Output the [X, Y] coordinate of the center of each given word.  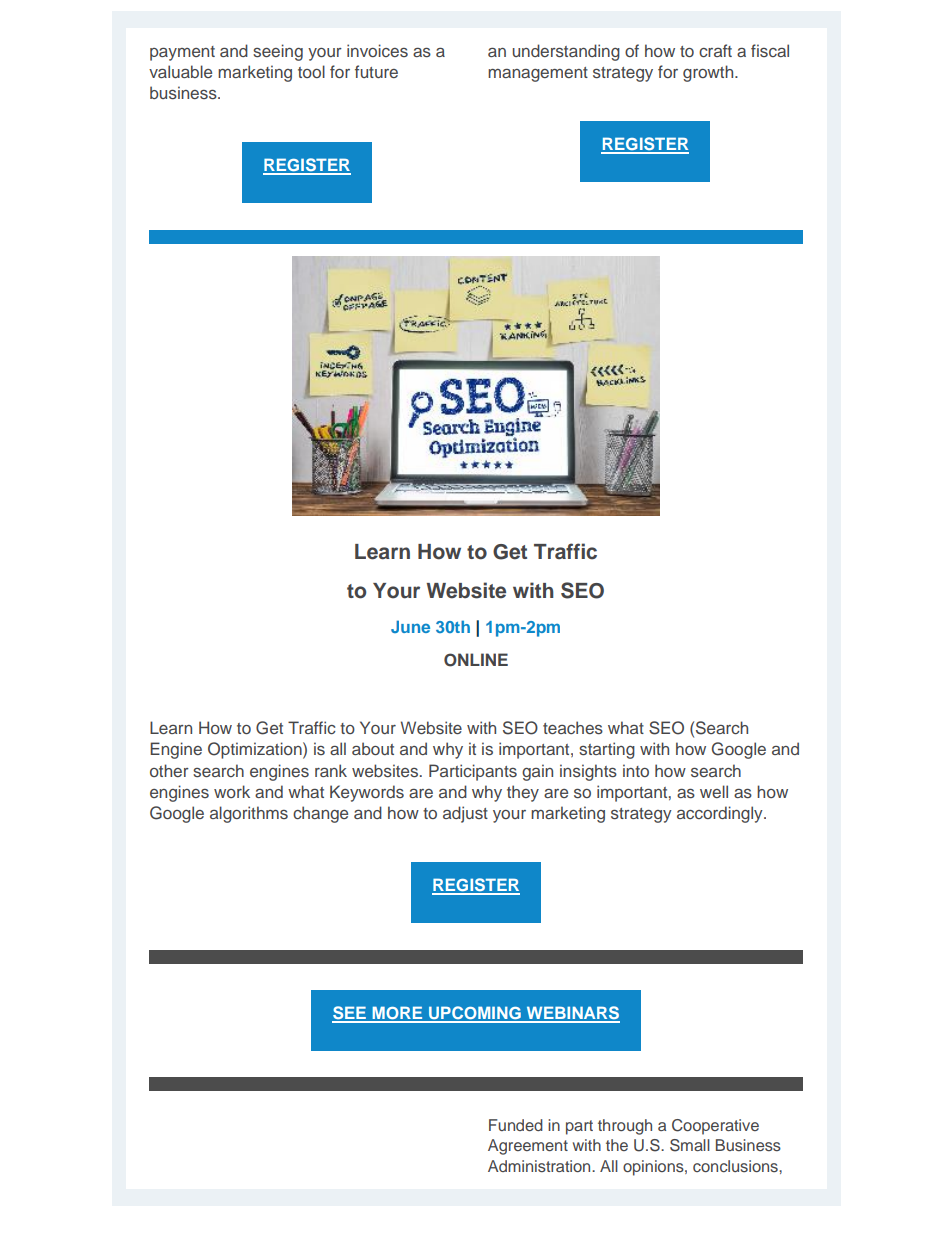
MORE [397, 1014]
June [410, 626]
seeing [278, 52]
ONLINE [476, 660]
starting [607, 750]
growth [709, 73]
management [538, 74]
